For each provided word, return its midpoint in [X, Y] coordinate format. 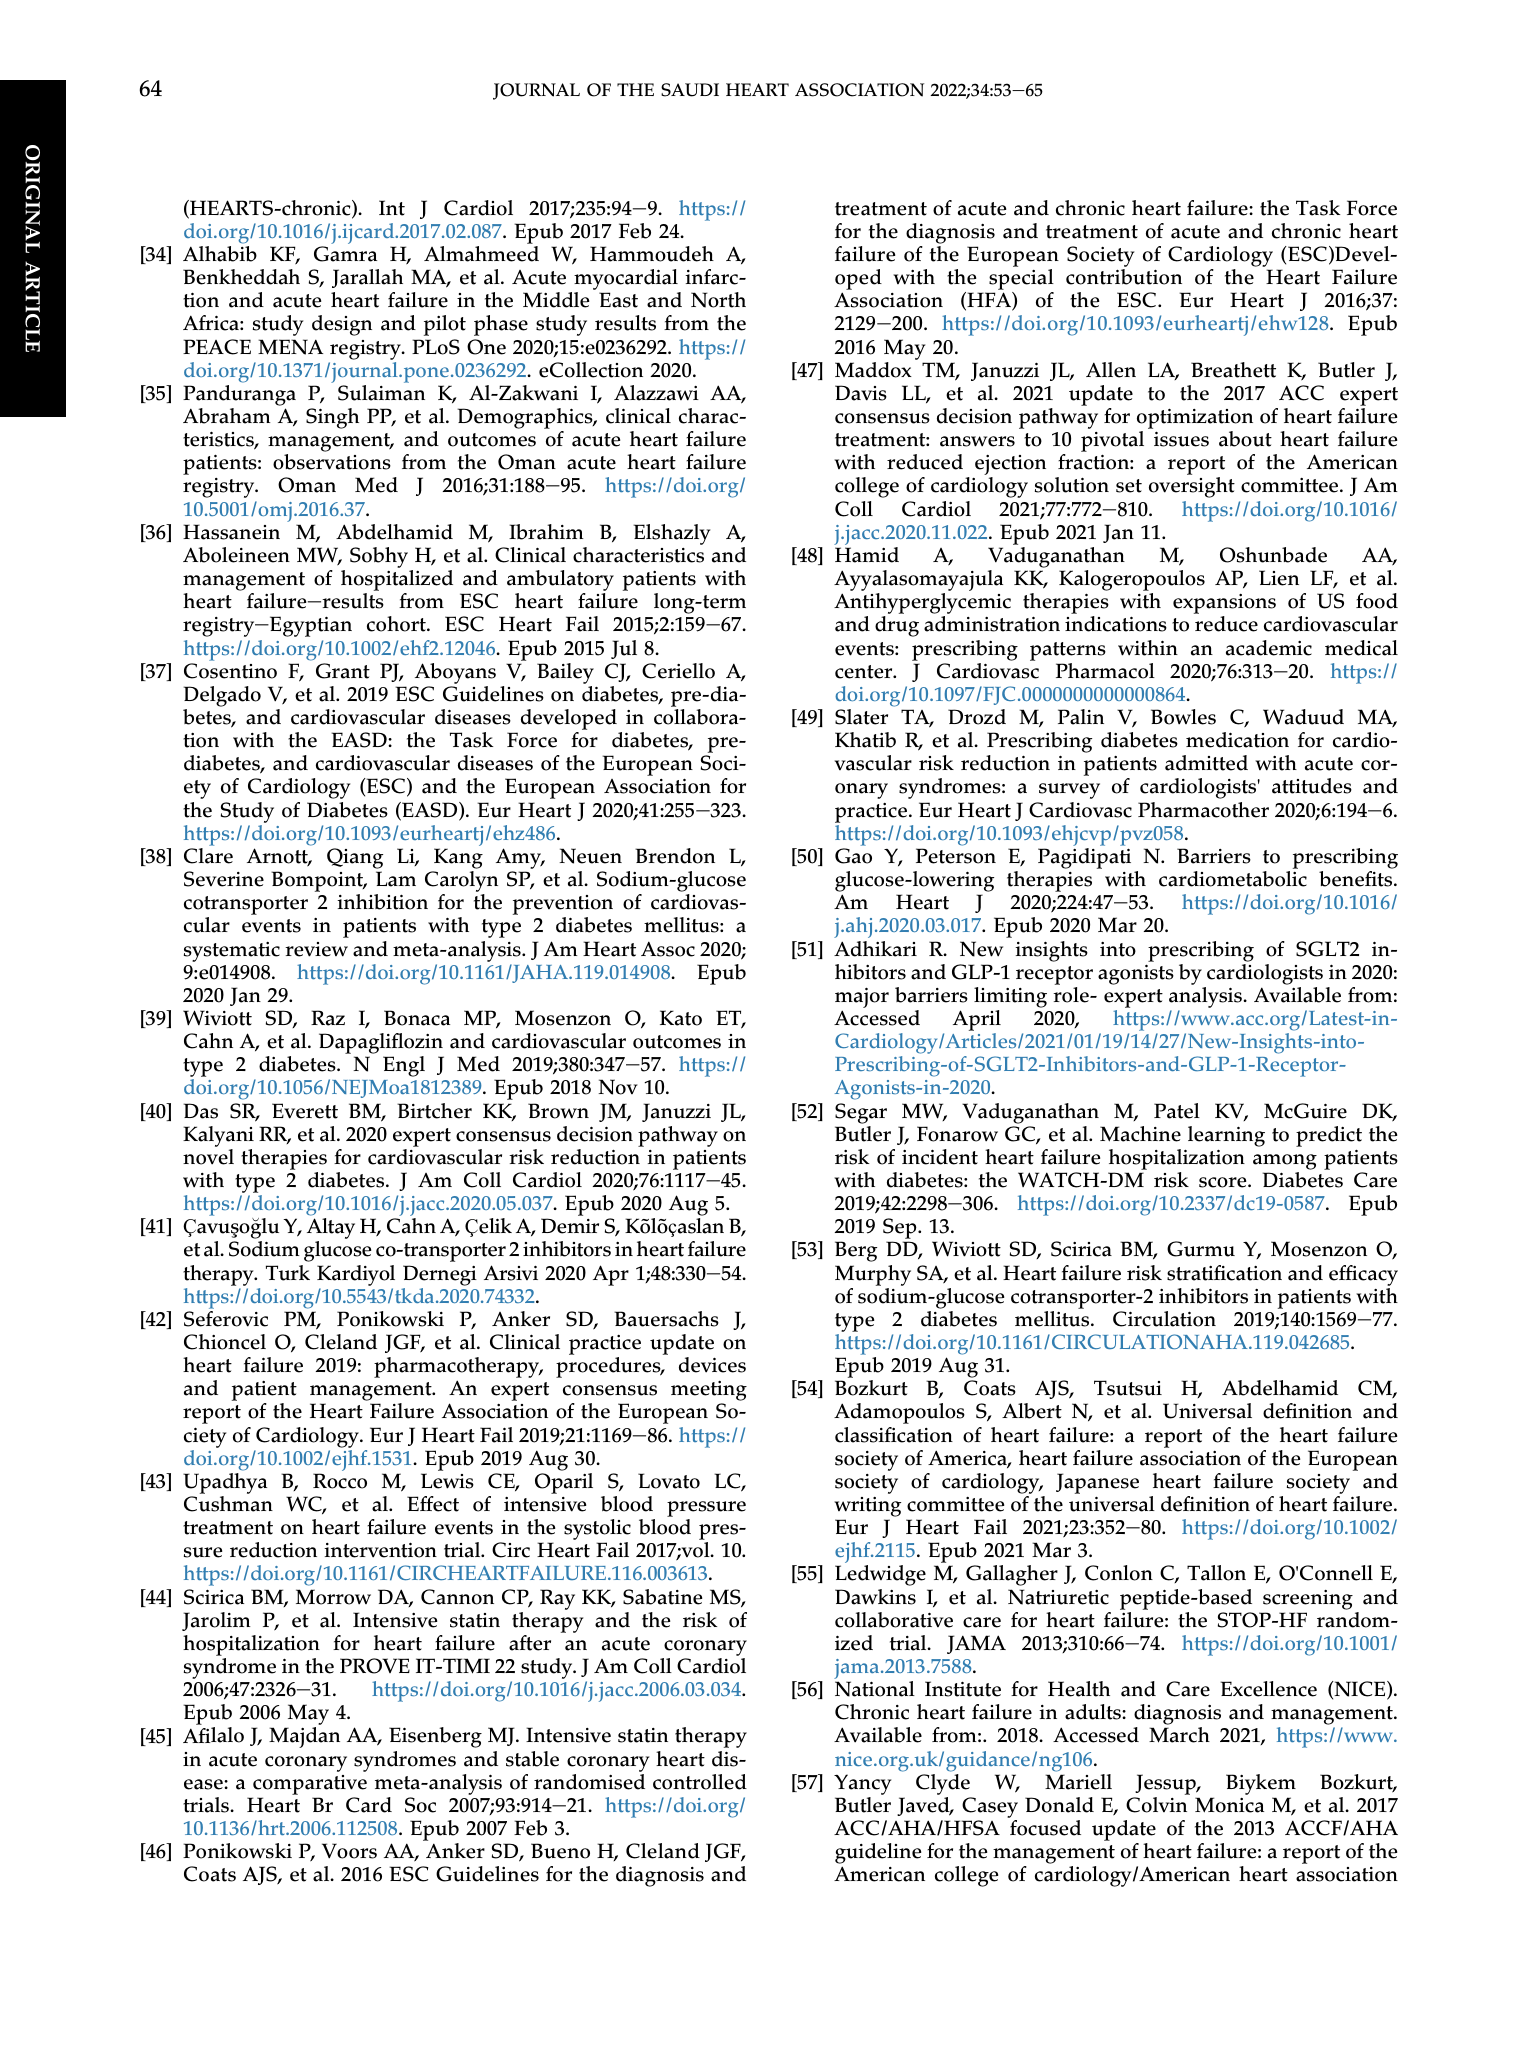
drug [897, 626]
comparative [310, 1785]
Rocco [340, 1481]
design [342, 325]
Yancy [862, 1784]
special [1021, 281]
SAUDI [690, 90]
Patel [1177, 1111]
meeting [709, 1392]
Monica [1229, 1805]
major [862, 997]
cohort [397, 624]
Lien [1279, 578]
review [316, 949]
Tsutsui [1128, 1388]
